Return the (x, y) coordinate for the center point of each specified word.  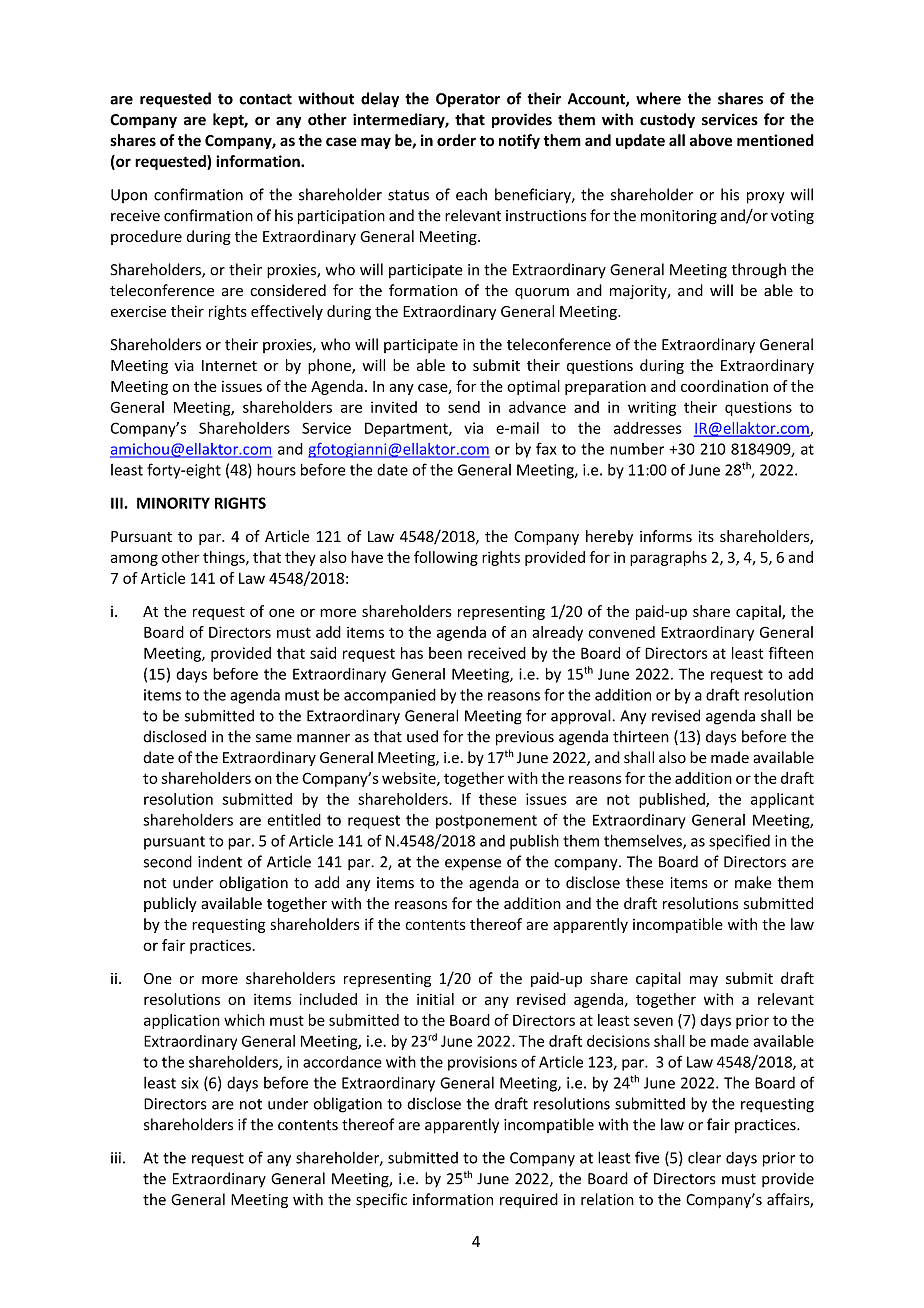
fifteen (791, 653)
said (323, 653)
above (711, 140)
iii (116, 1158)
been (445, 653)
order (456, 140)
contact (265, 99)
